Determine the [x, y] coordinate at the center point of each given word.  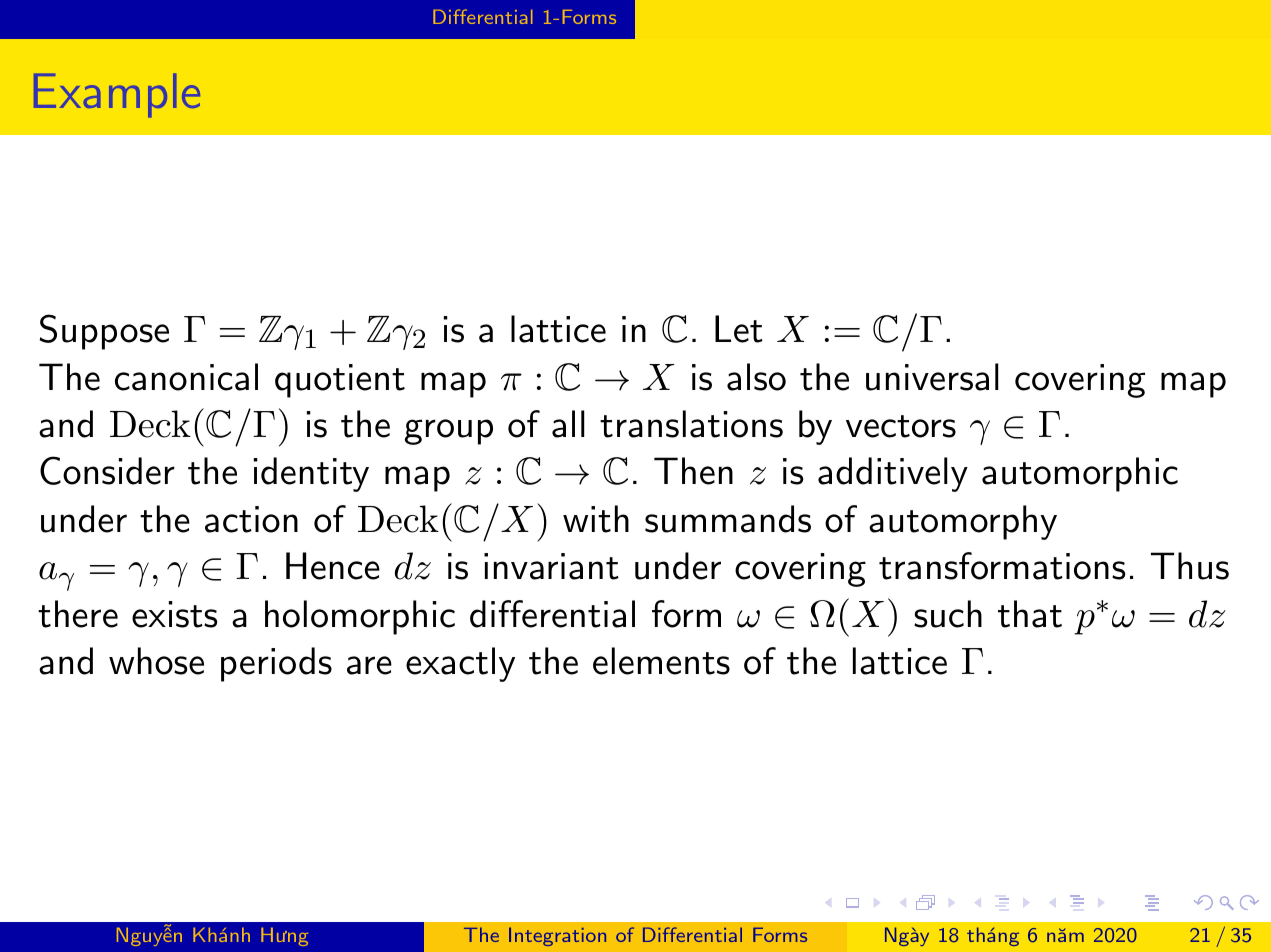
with [596, 519]
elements [661, 661]
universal [932, 377]
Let [739, 329]
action [251, 519]
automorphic [1080, 474]
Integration [557, 936]
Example [117, 95]
